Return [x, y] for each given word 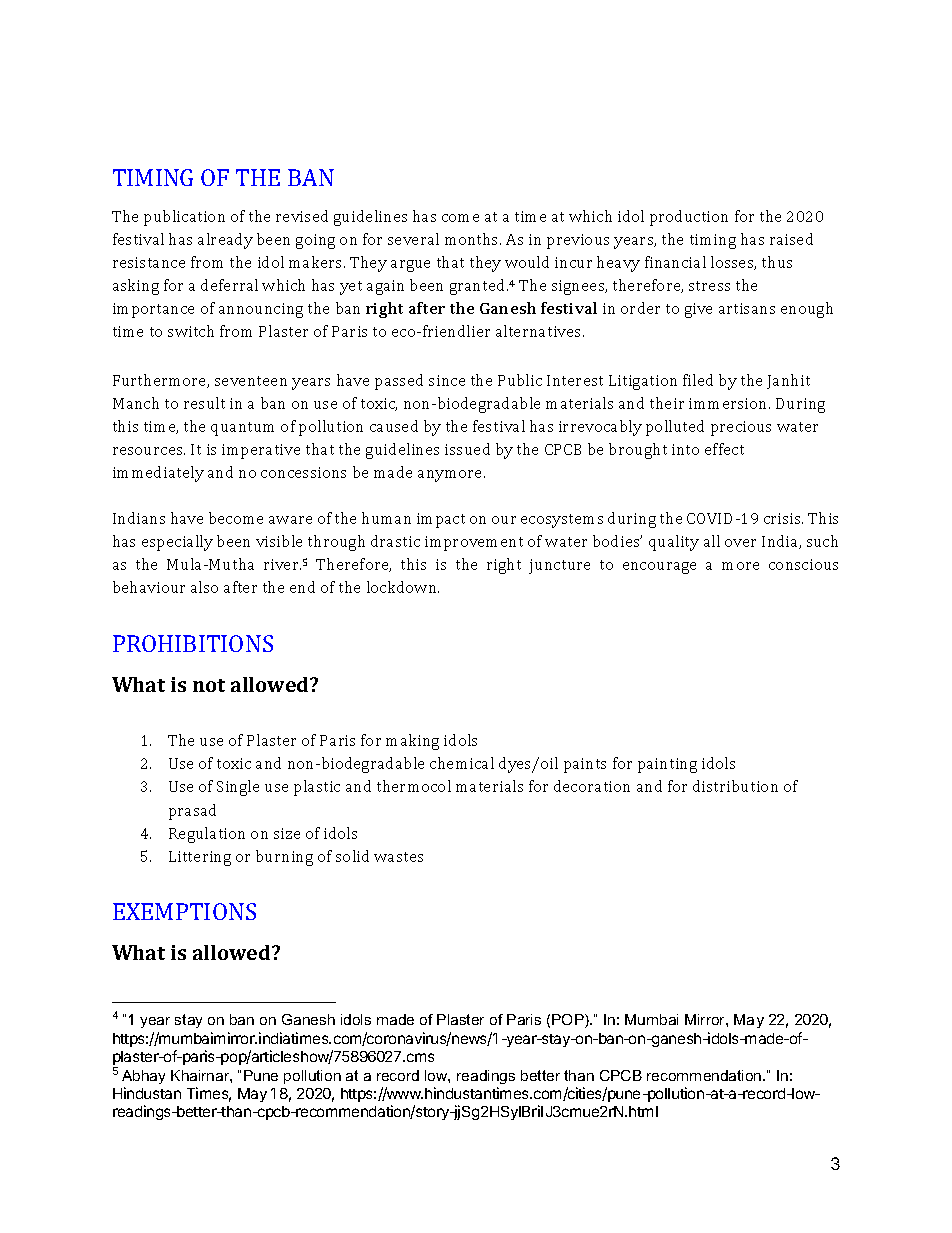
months [473, 239]
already [225, 241]
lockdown [403, 587]
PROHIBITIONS [193, 643]
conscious [803, 564]
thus [777, 262]
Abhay [143, 1077]
